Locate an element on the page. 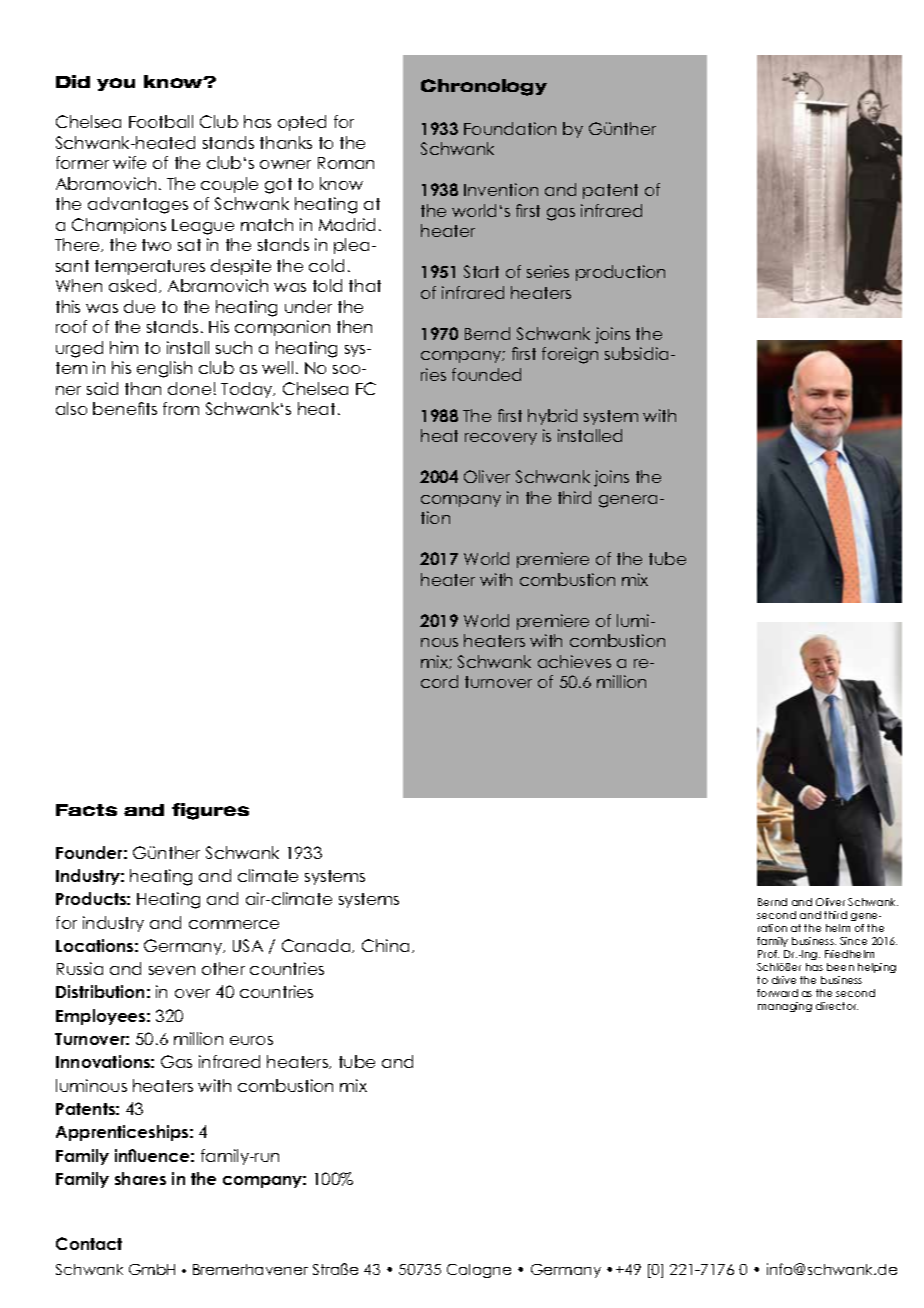  achieves is located at coordinates (574, 661).
